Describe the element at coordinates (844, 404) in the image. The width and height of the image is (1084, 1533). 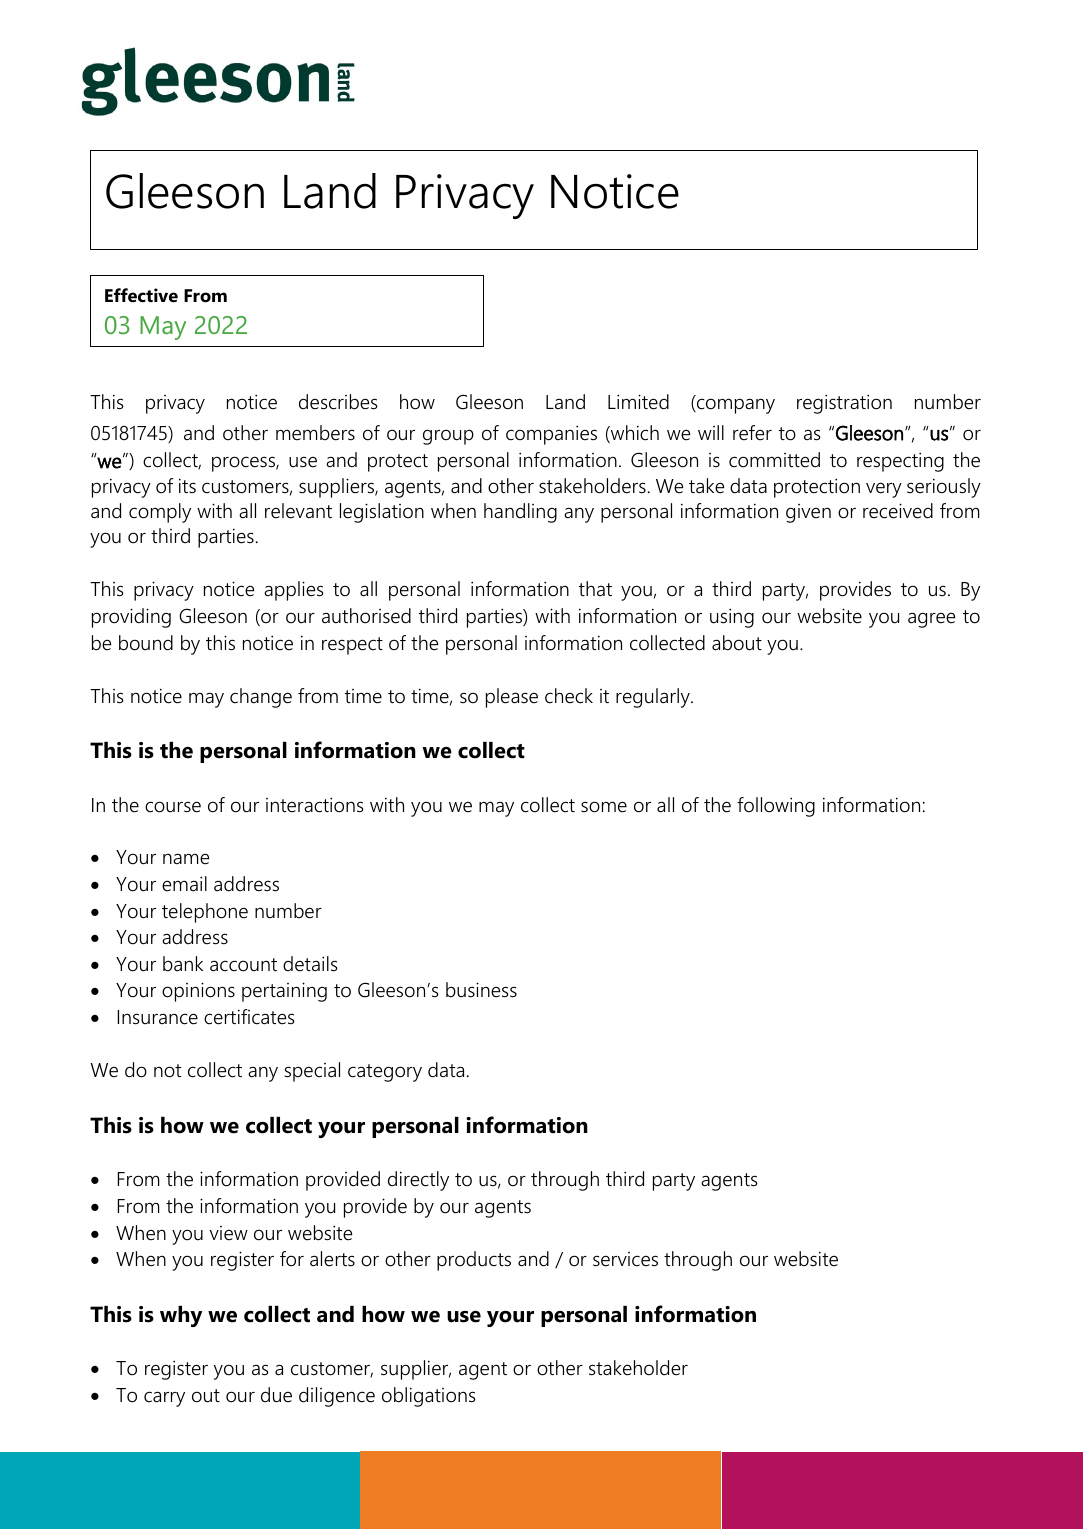
I see `registration` at that location.
